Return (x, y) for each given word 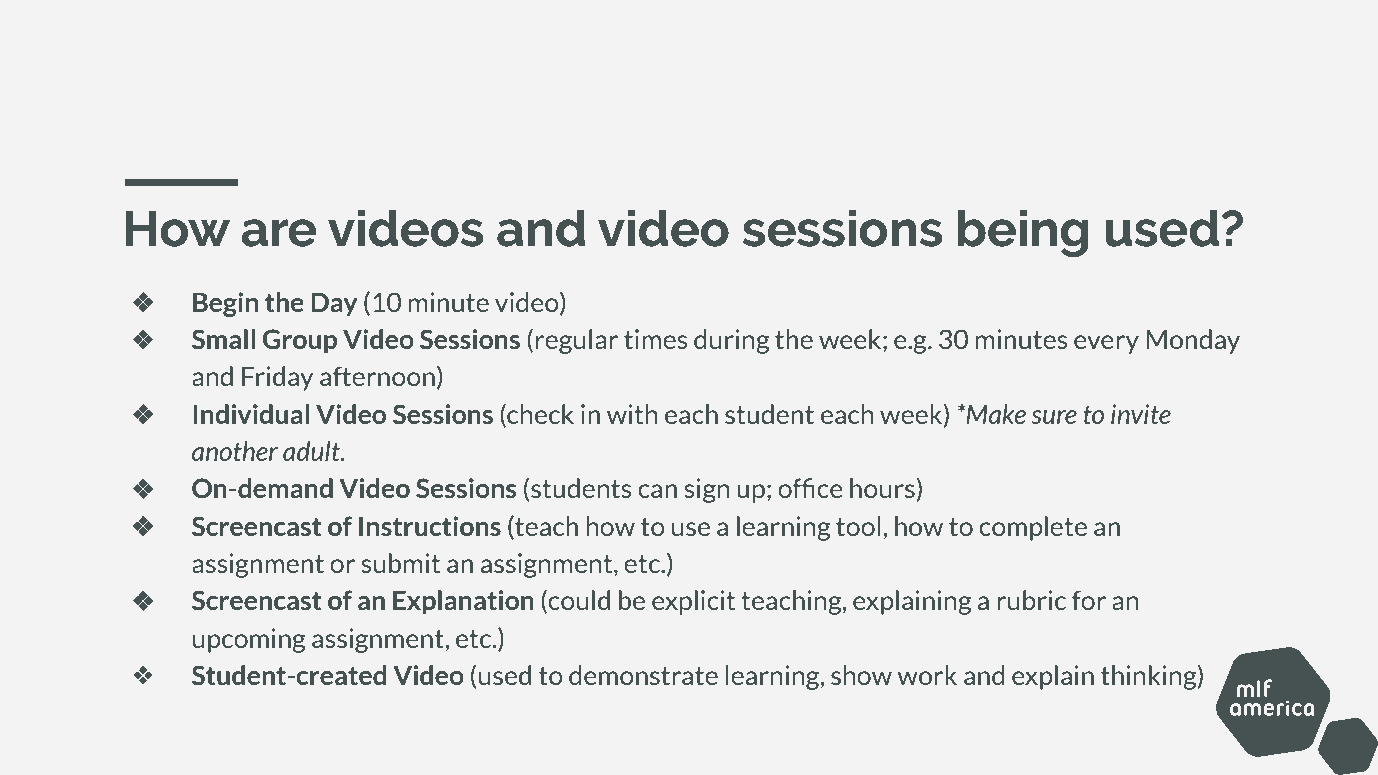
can (657, 491)
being (1023, 233)
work (927, 675)
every (1106, 344)
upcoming (249, 640)
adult (313, 451)
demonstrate (643, 675)
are (279, 233)
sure (1054, 417)
